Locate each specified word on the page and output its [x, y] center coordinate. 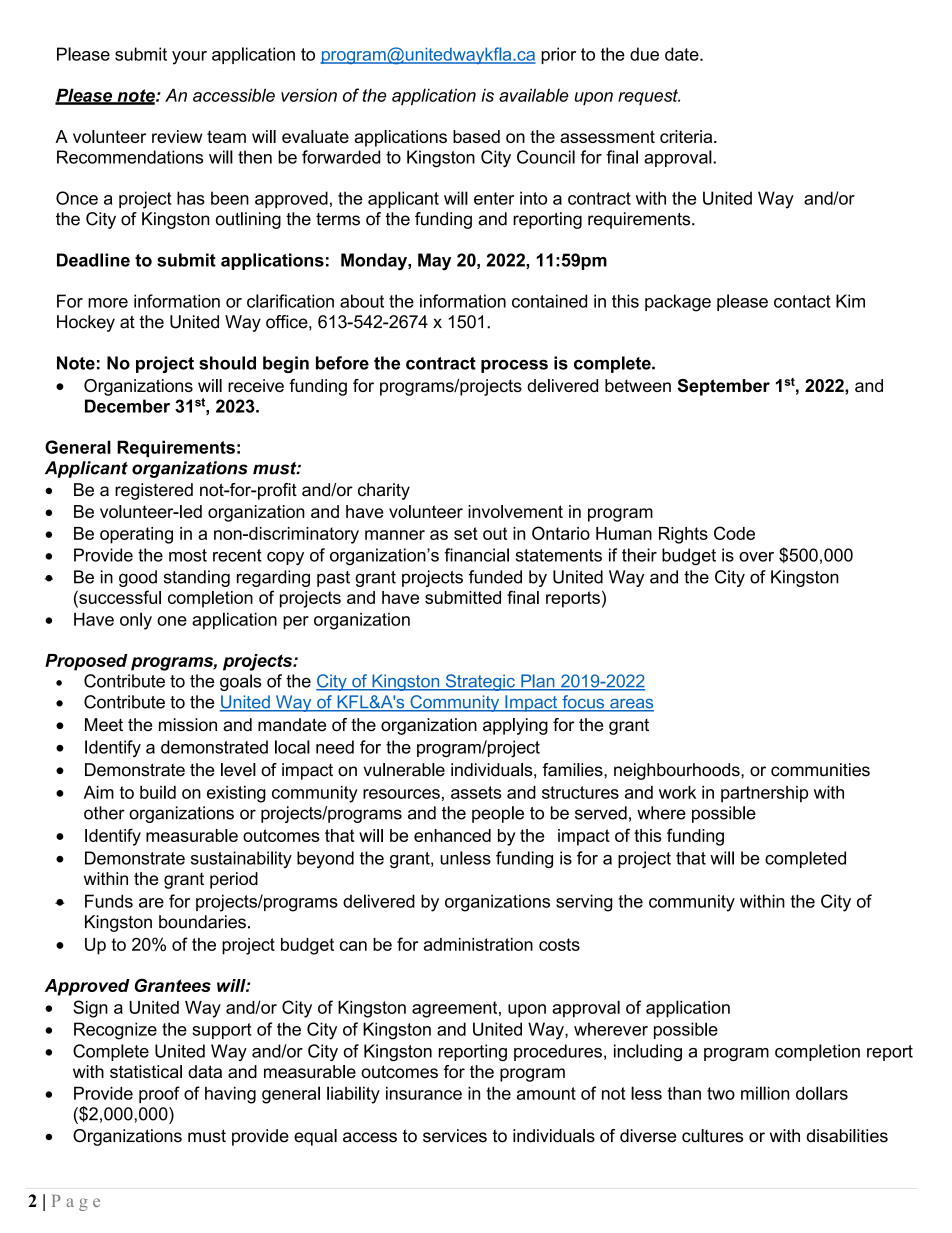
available [534, 95]
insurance [424, 1093]
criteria [687, 136]
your [189, 58]
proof [159, 1095]
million [765, 1093]
